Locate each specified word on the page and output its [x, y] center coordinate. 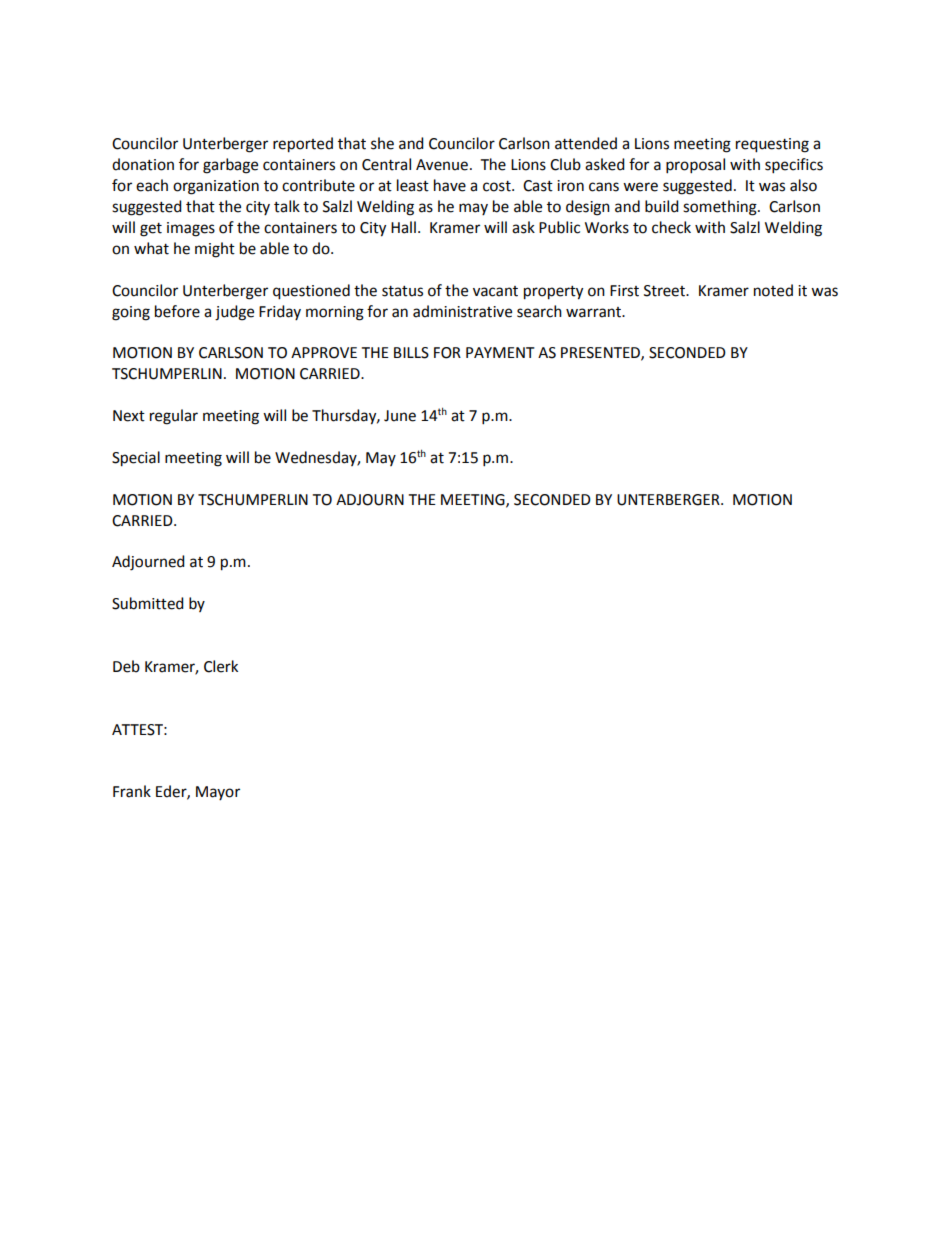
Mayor [218, 793]
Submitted [148, 603]
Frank [132, 791]
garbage [230, 166]
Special [136, 459]
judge [234, 313]
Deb [126, 666]
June [400, 416]
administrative [462, 311]
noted [773, 290]
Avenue [442, 165]
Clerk [221, 666]
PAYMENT [500, 352]
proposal [695, 166]
